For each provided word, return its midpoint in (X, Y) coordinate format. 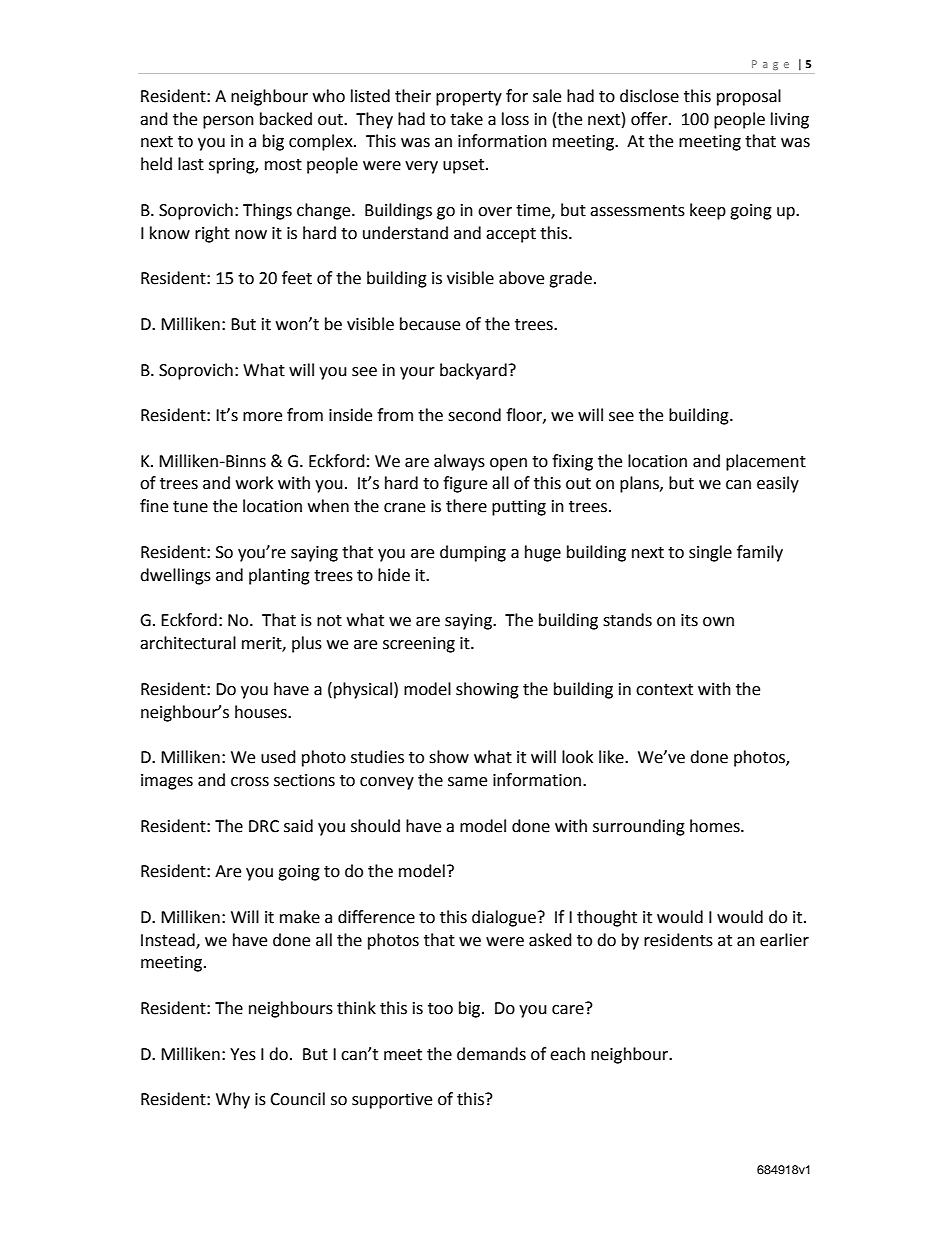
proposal (749, 97)
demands (491, 1054)
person (228, 122)
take (466, 119)
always (459, 462)
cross (250, 782)
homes (716, 826)
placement (766, 462)
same (467, 782)
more (262, 417)
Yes (243, 1054)
